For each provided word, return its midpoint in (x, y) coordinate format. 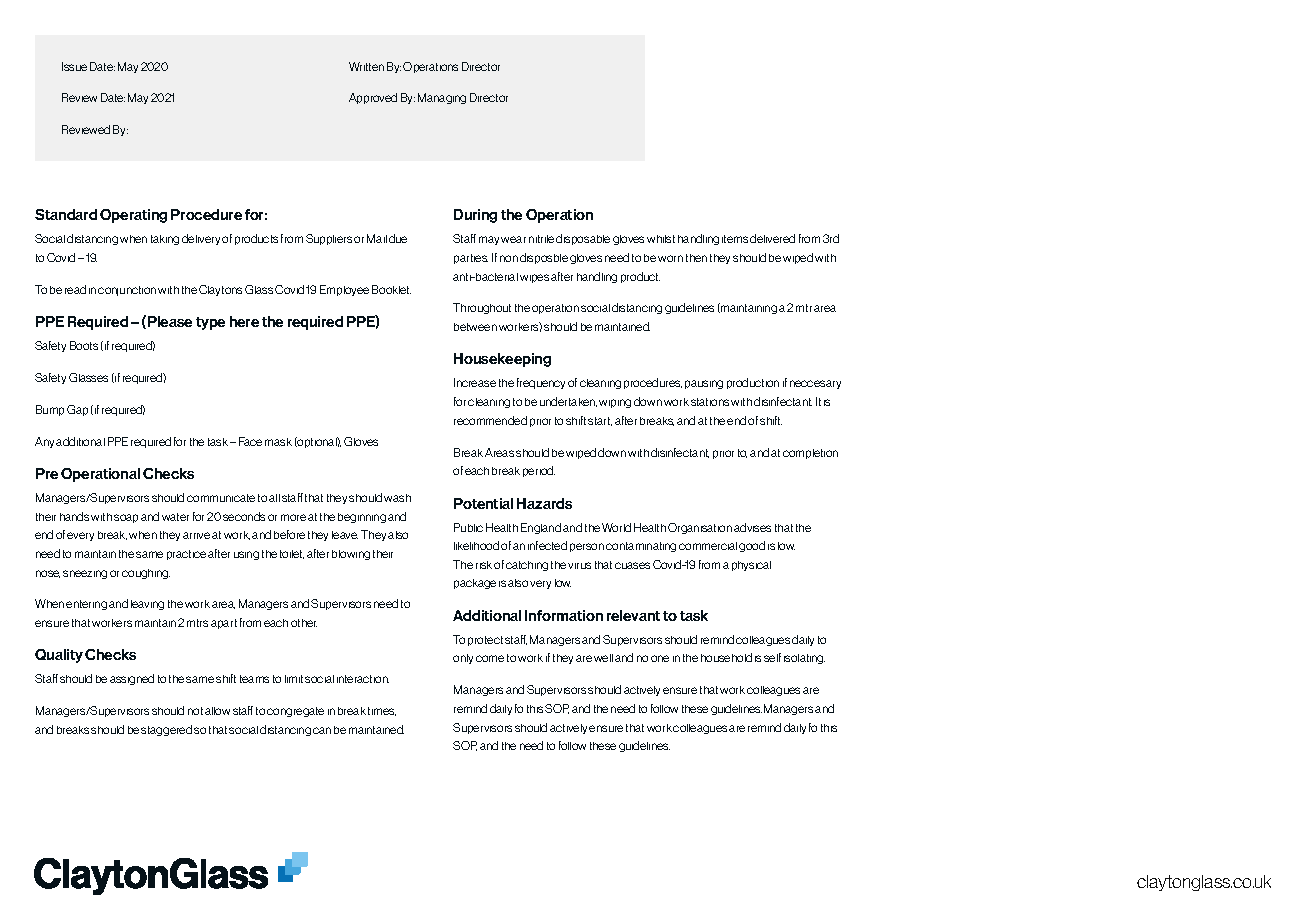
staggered (166, 730)
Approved (373, 98)
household (726, 657)
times (382, 711)
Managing (442, 98)
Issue (74, 66)
